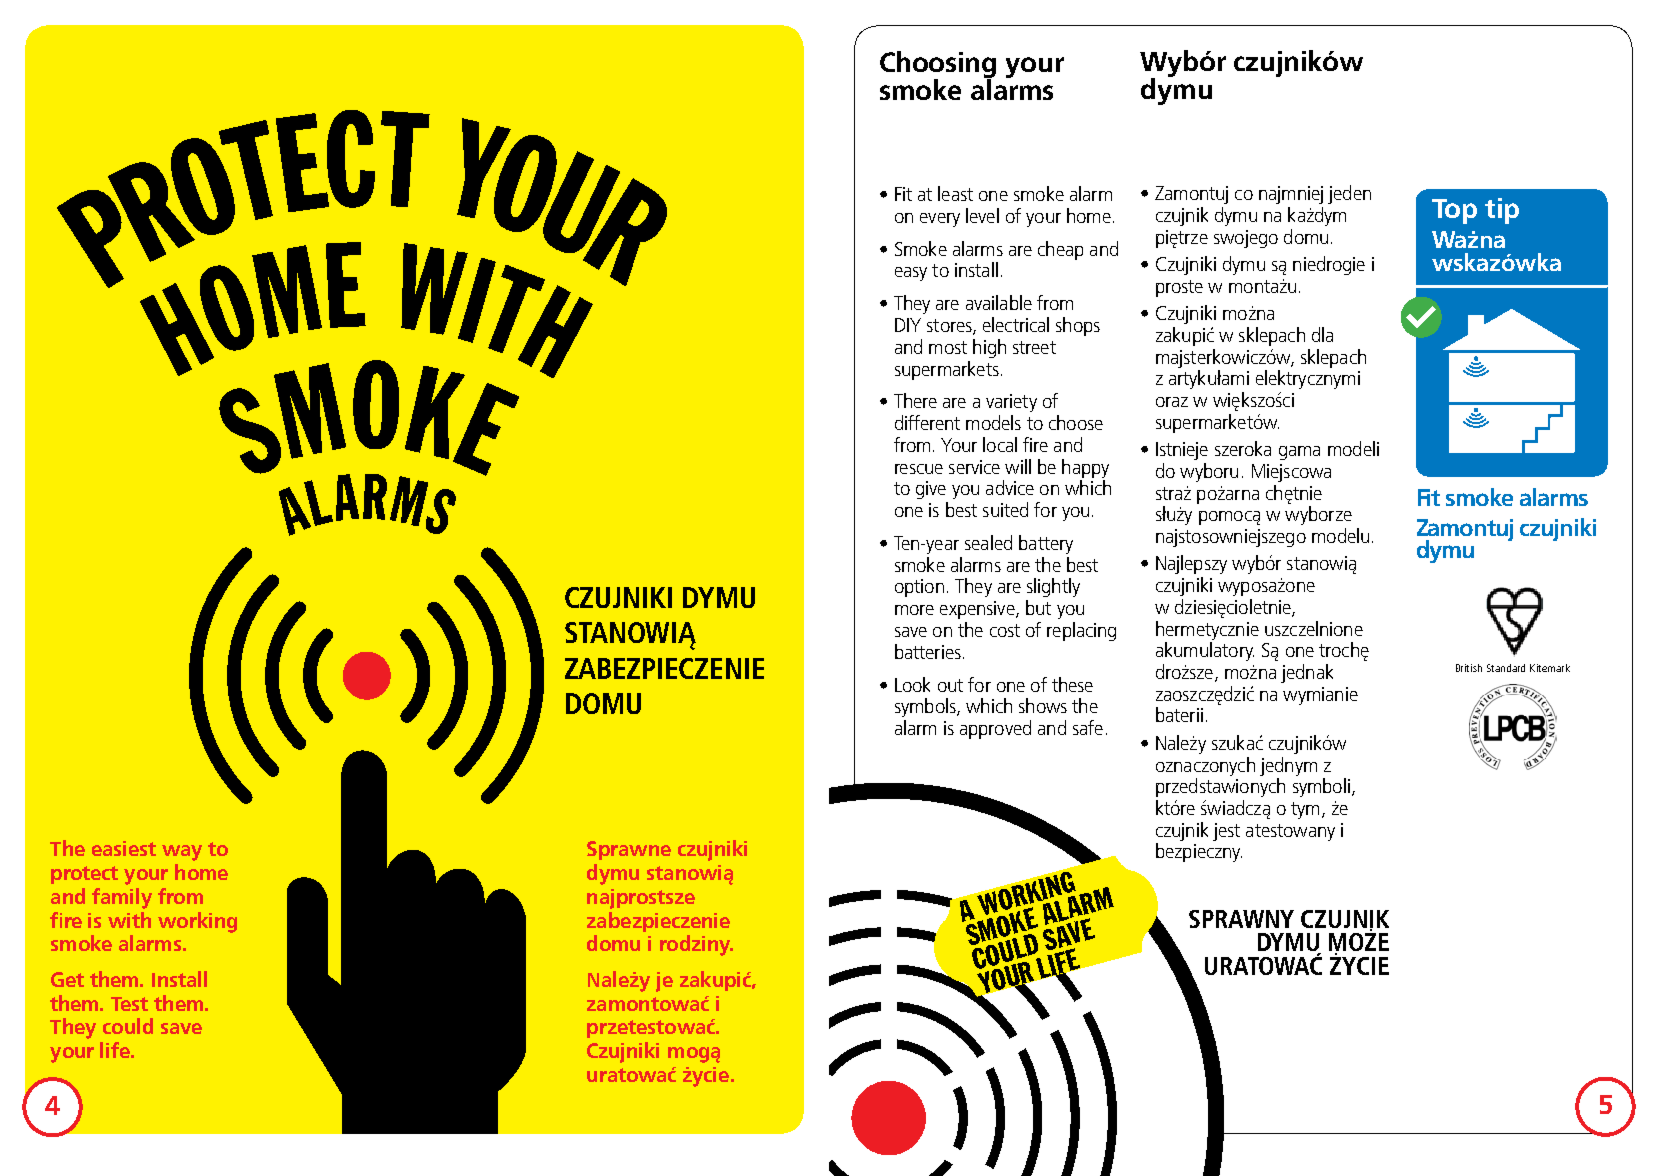 This image has width=1658, height=1176. Describe the element at coordinates (1454, 211) in the image. I see `Top` at that location.
